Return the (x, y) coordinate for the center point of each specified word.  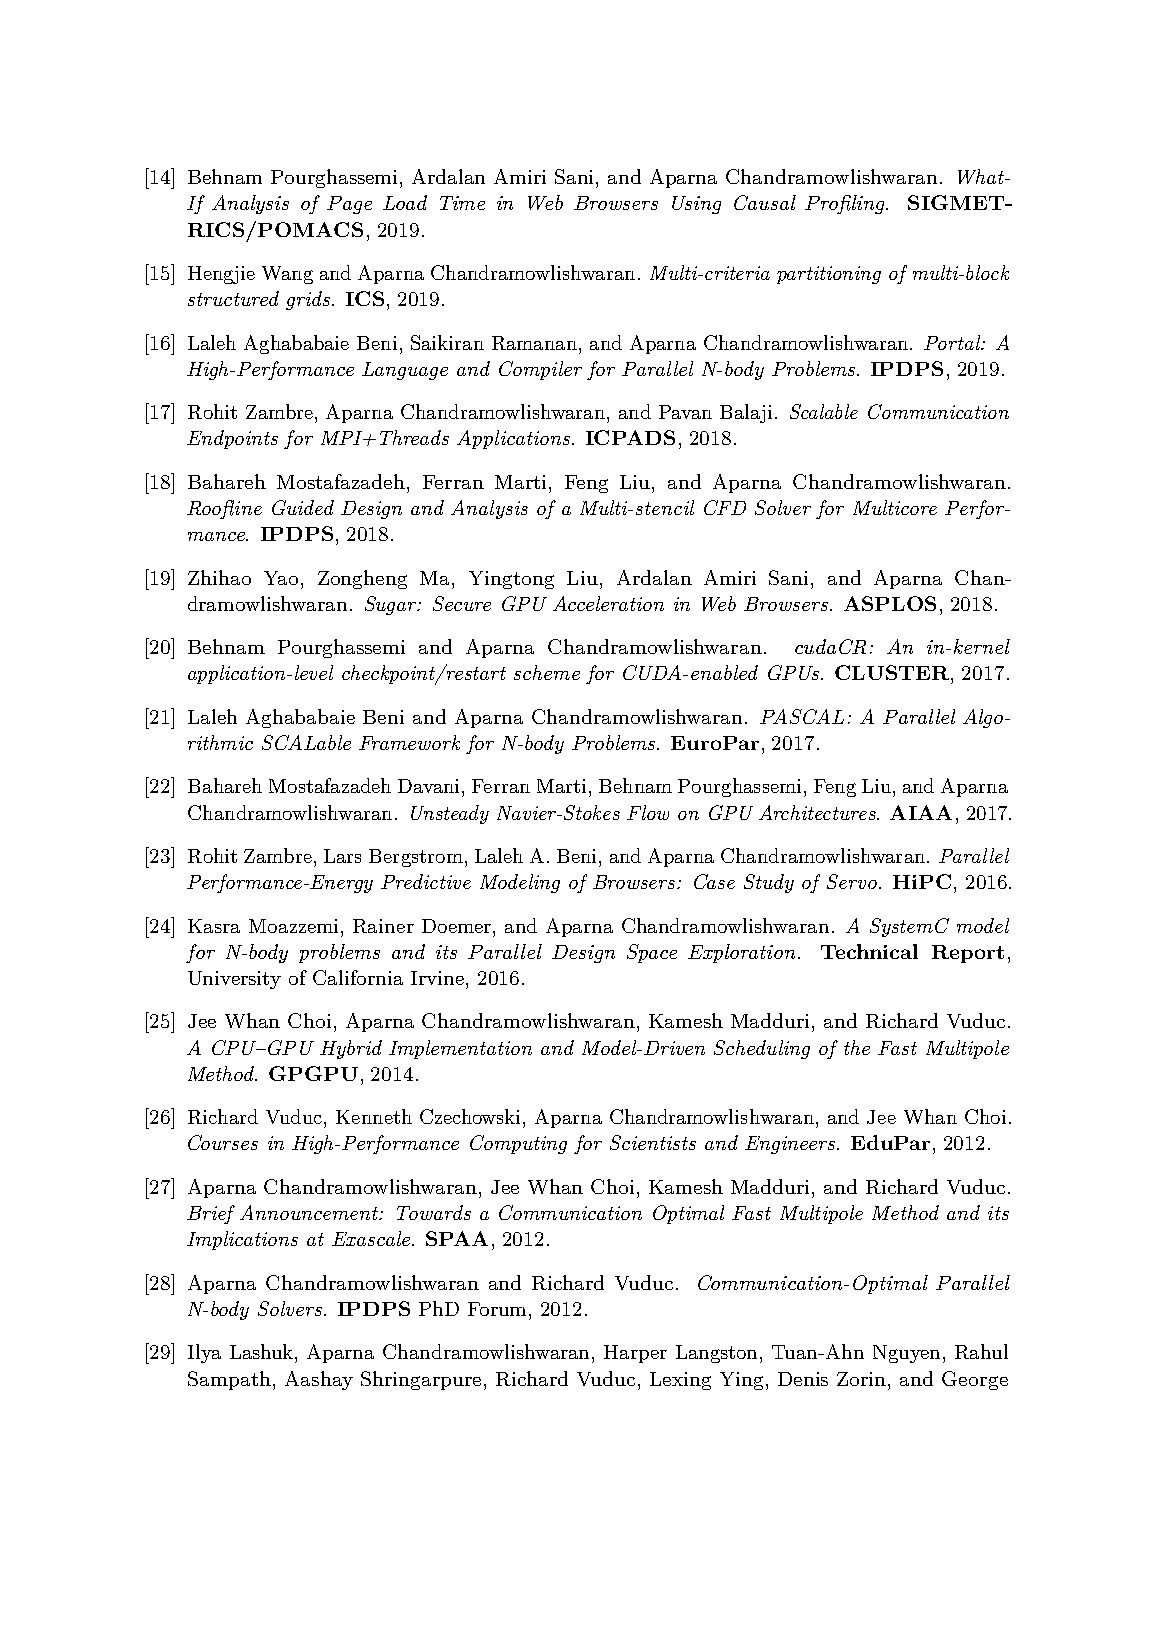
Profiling (846, 204)
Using (696, 205)
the (857, 1047)
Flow (648, 812)
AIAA (921, 812)
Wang (287, 275)
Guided (303, 507)
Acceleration (608, 603)
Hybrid (351, 1049)
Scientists (653, 1142)
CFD (725, 507)
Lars (342, 856)
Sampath (229, 1380)
